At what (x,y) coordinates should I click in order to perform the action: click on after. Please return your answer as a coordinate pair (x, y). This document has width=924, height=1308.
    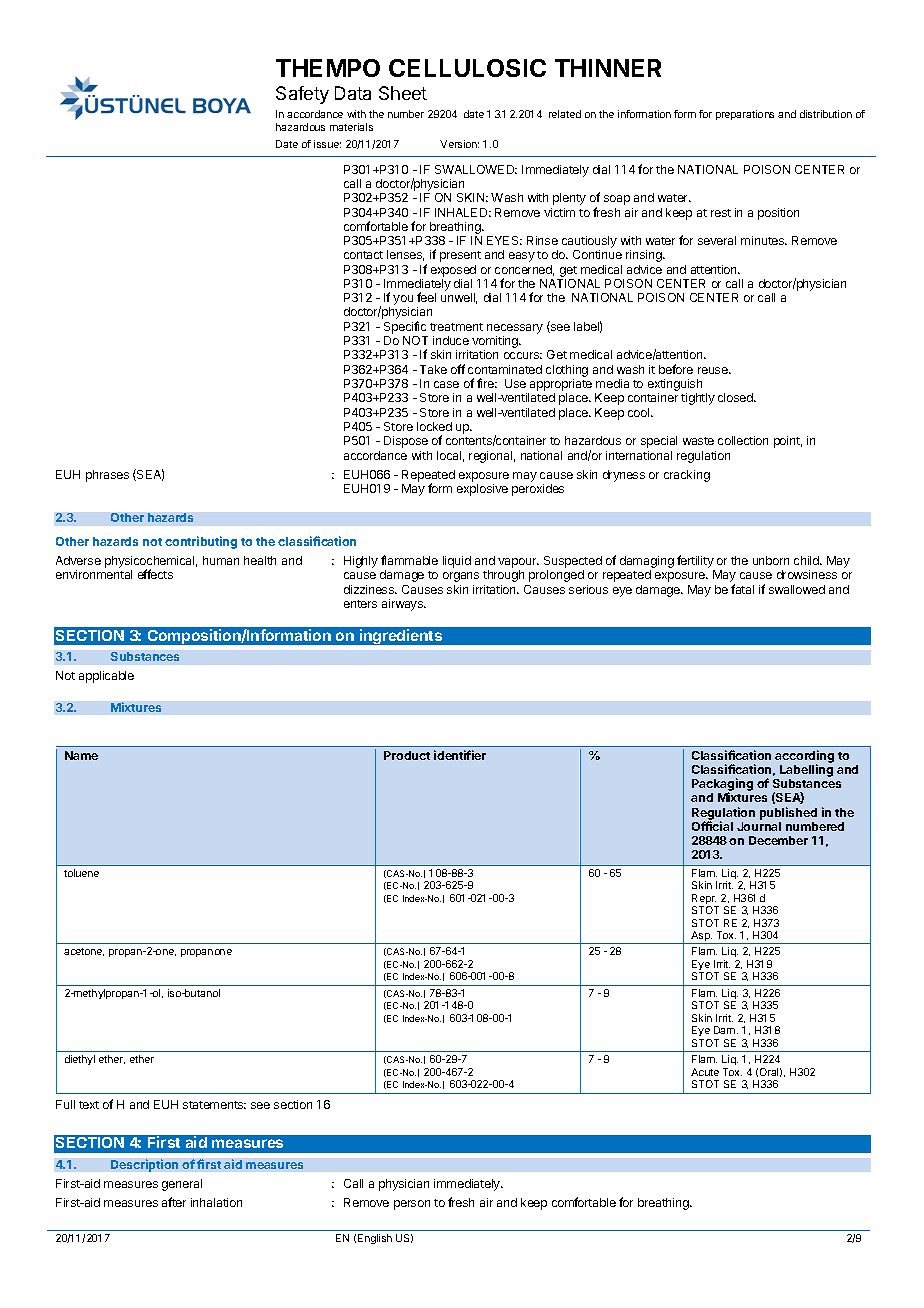
    Looking at the image, I should click on (174, 1202).
